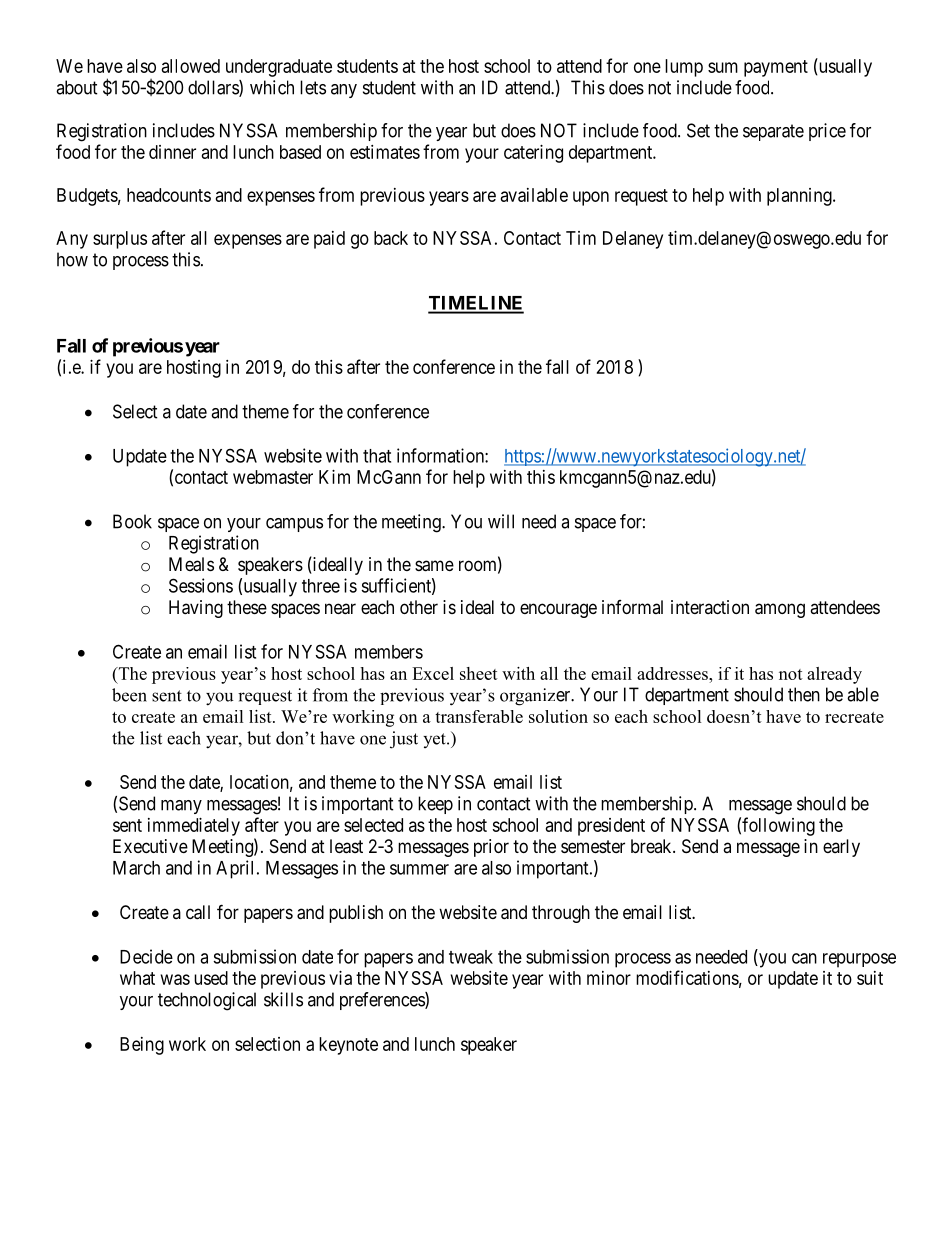 Image resolution: width=952 pixels, height=1233 pixels. Describe the element at coordinates (120, 240) in the screenshot. I see `surplus` at that location.
